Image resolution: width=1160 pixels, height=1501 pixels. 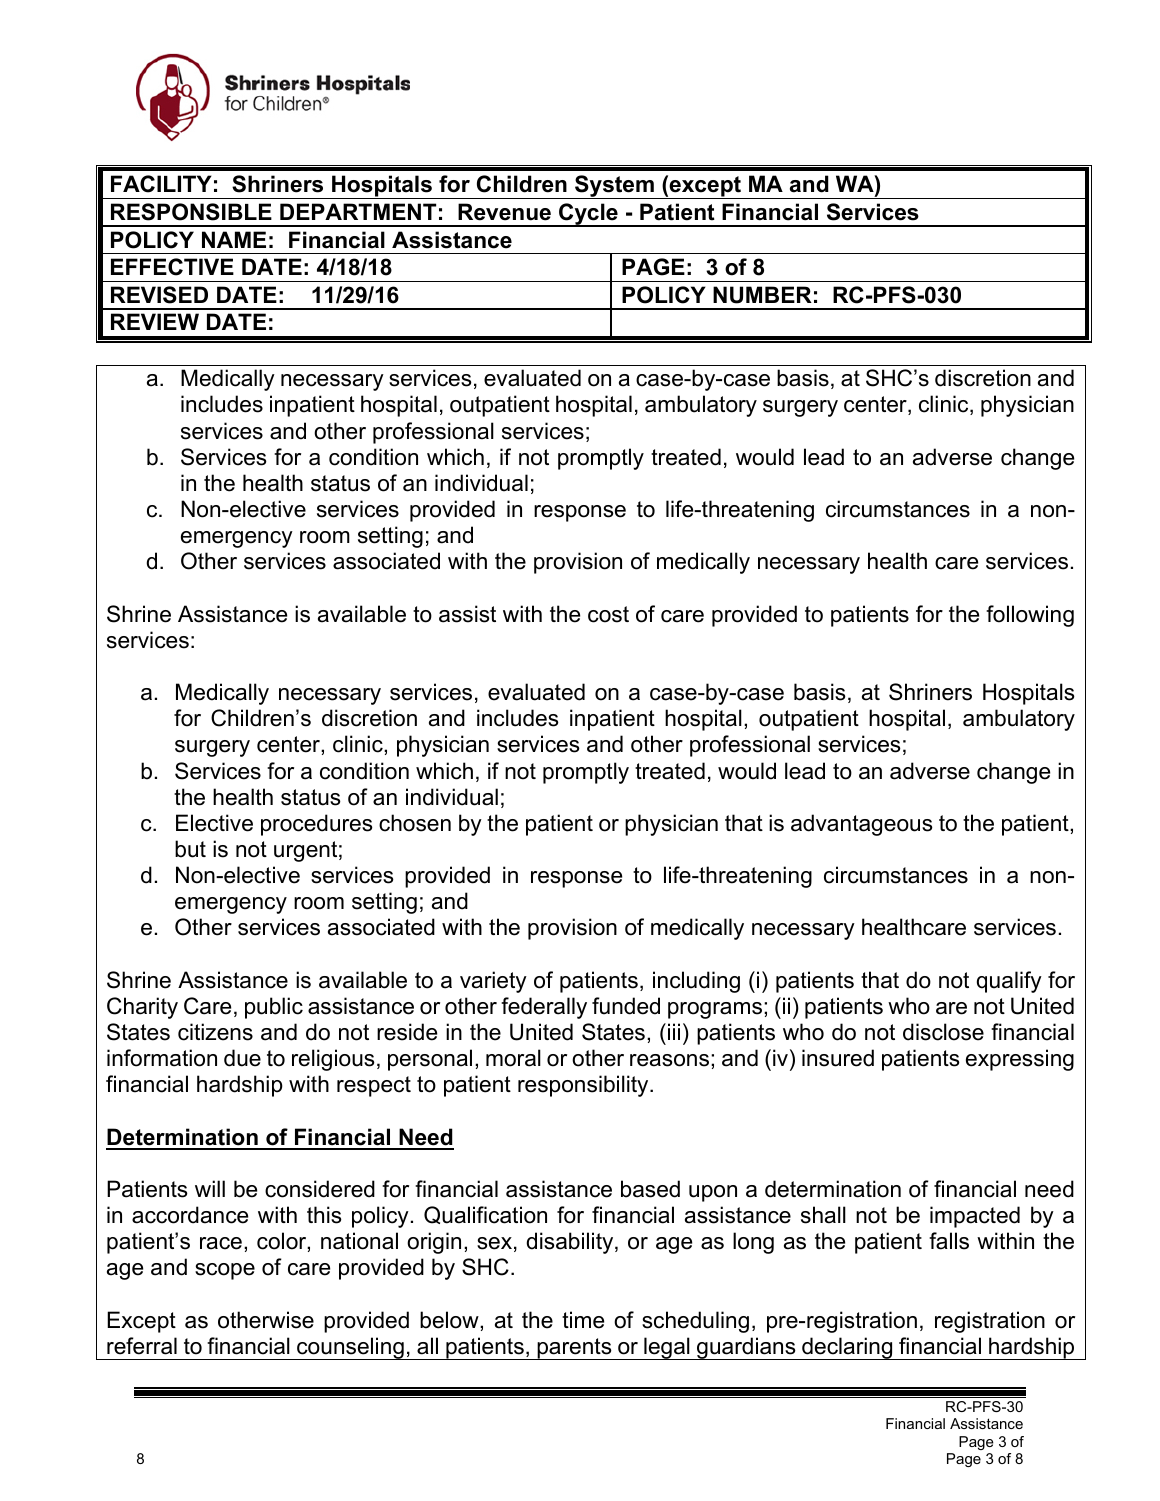 What do you see at coordinates (588, 215) in the screenshot?
I see `Cycle` at bounding box center [588, 215].
